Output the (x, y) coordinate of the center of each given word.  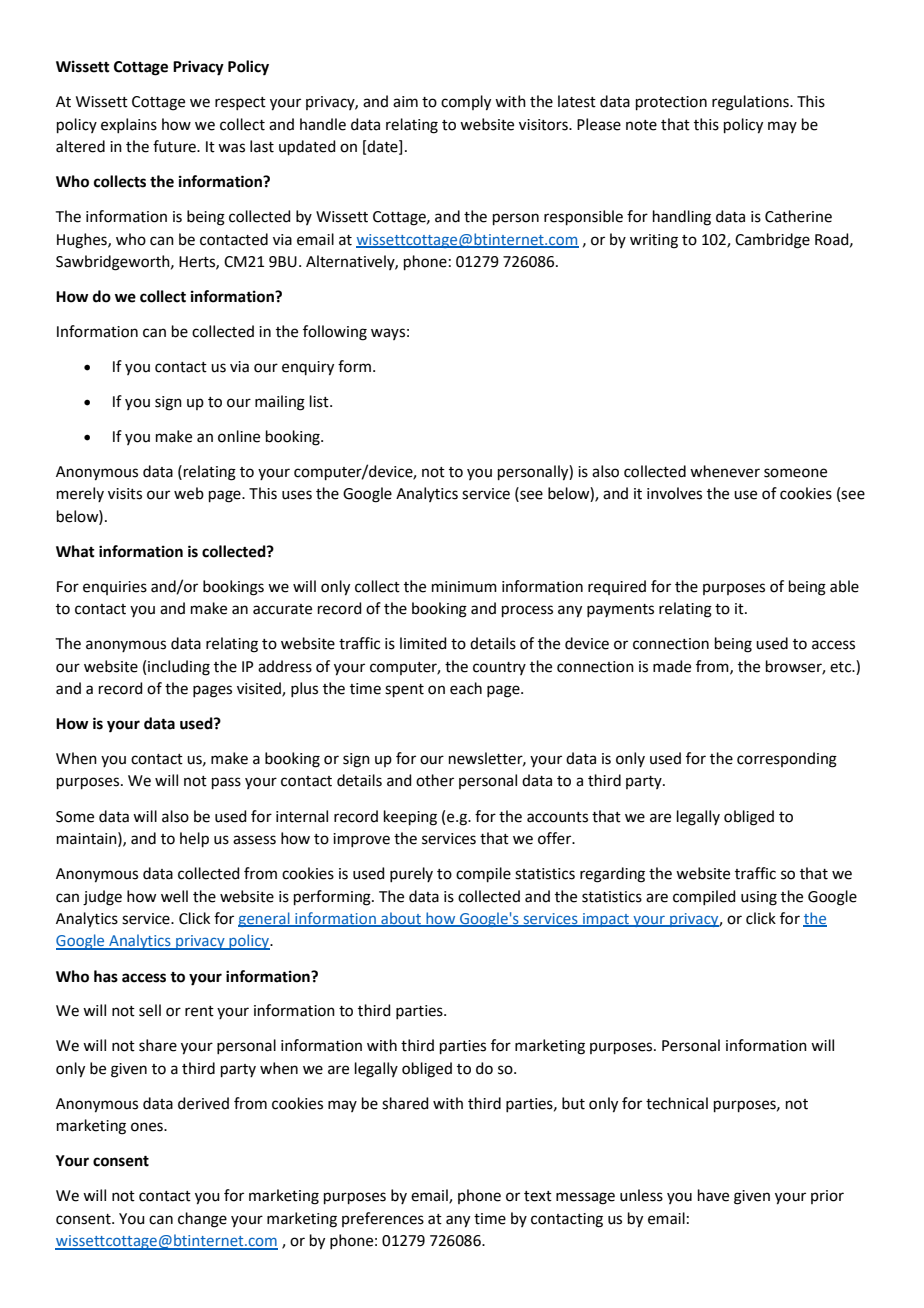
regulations (751, 103)
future (175, 146)
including (179, 668)
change (202, 1220)
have (713, 1195)
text (538, 1196)
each (466, 688)
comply (466, 103)
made (672, 666)
